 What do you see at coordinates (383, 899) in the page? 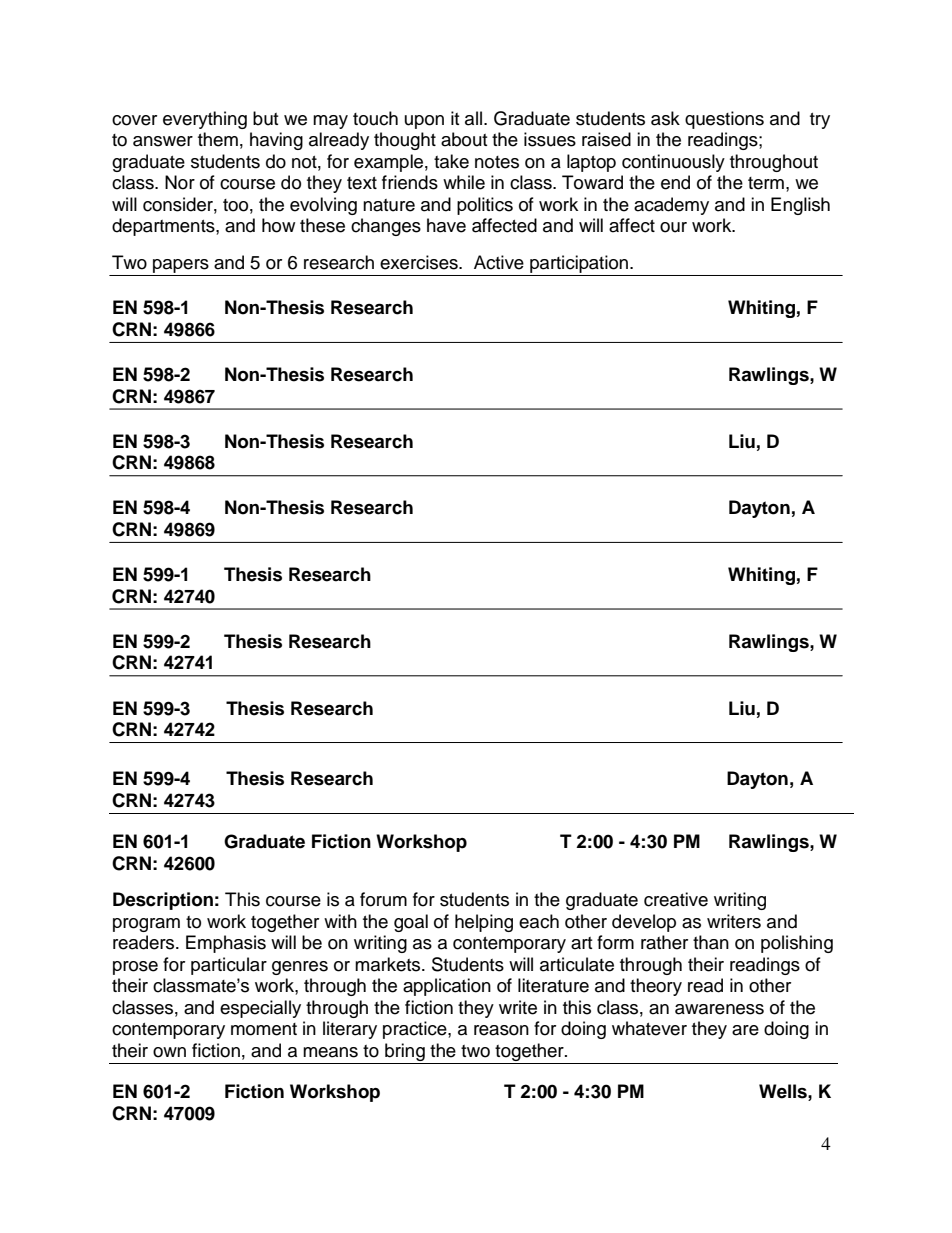
I see `forum` at bounding box center [383, 899].
